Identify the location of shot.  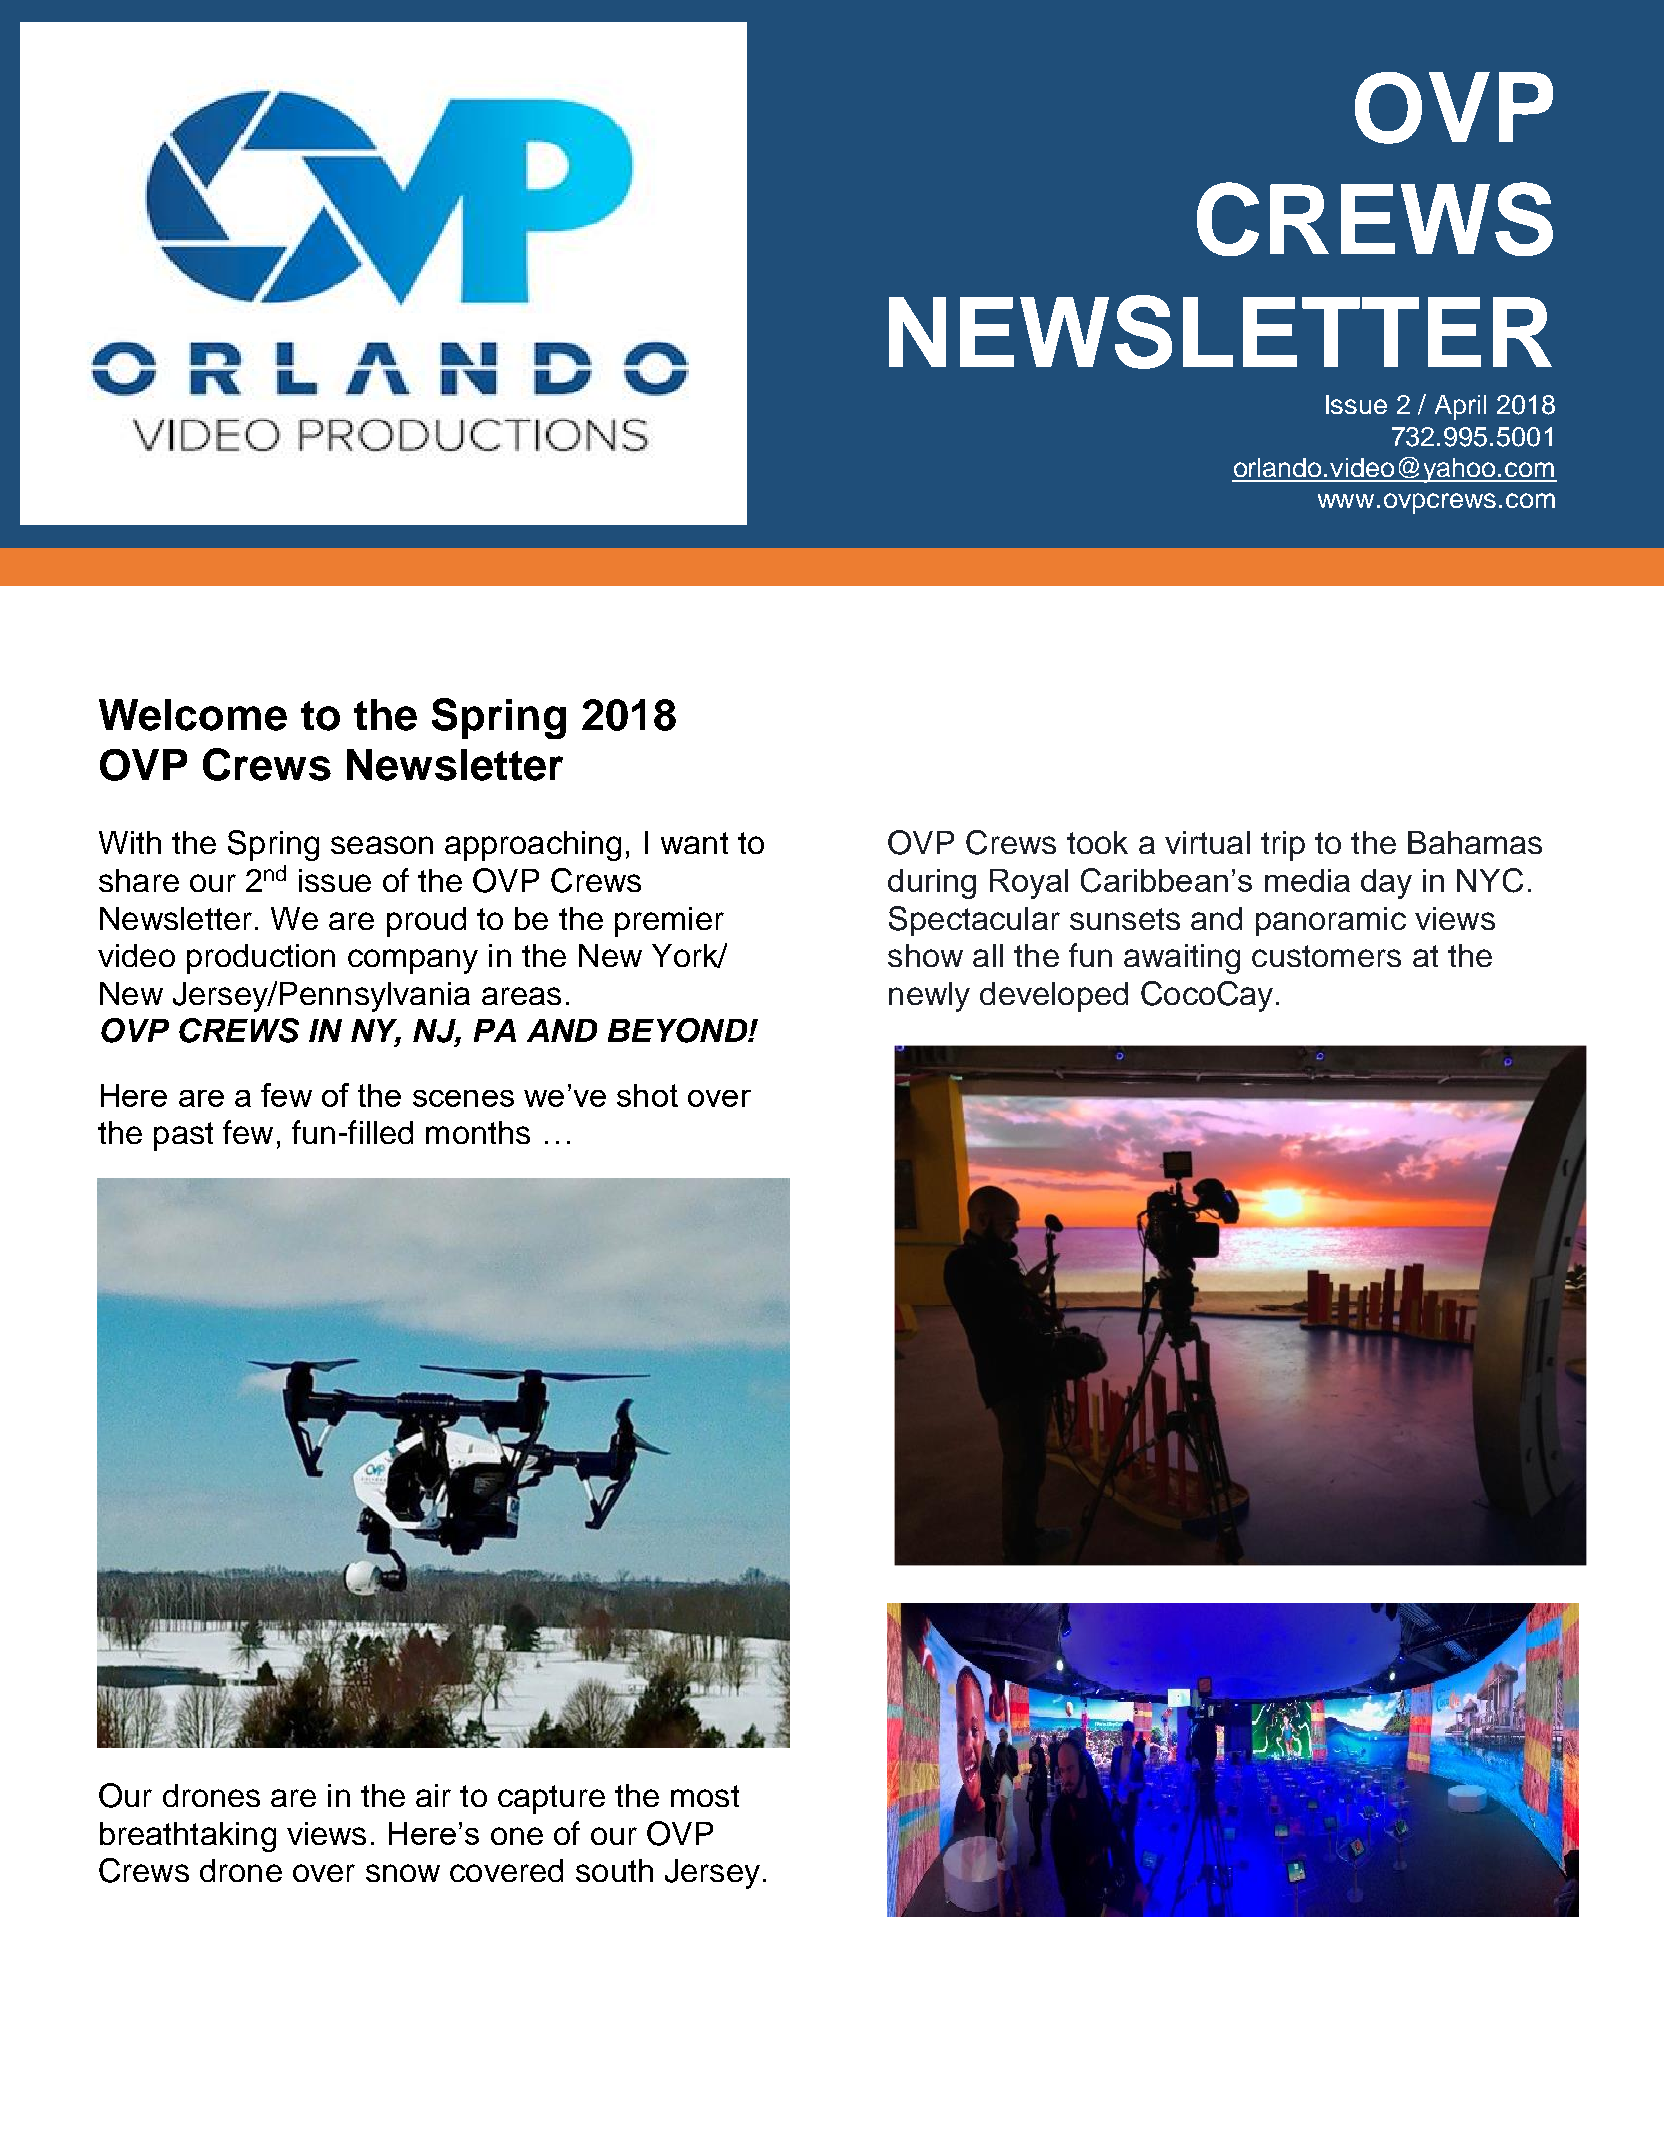
(647, 1095).
